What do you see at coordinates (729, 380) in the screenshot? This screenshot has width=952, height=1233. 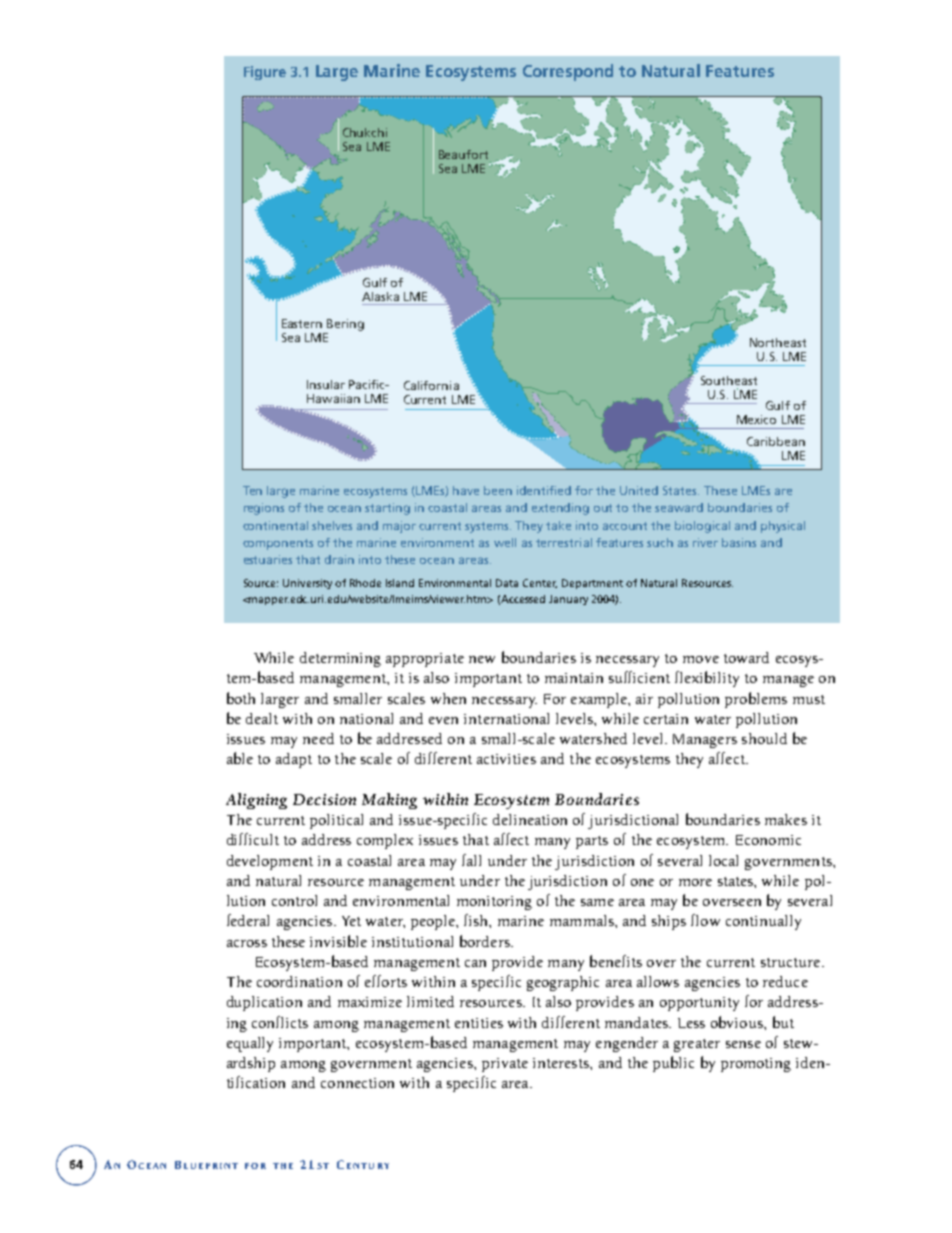 I see `Southeast` at bounding box center [729, 380].
